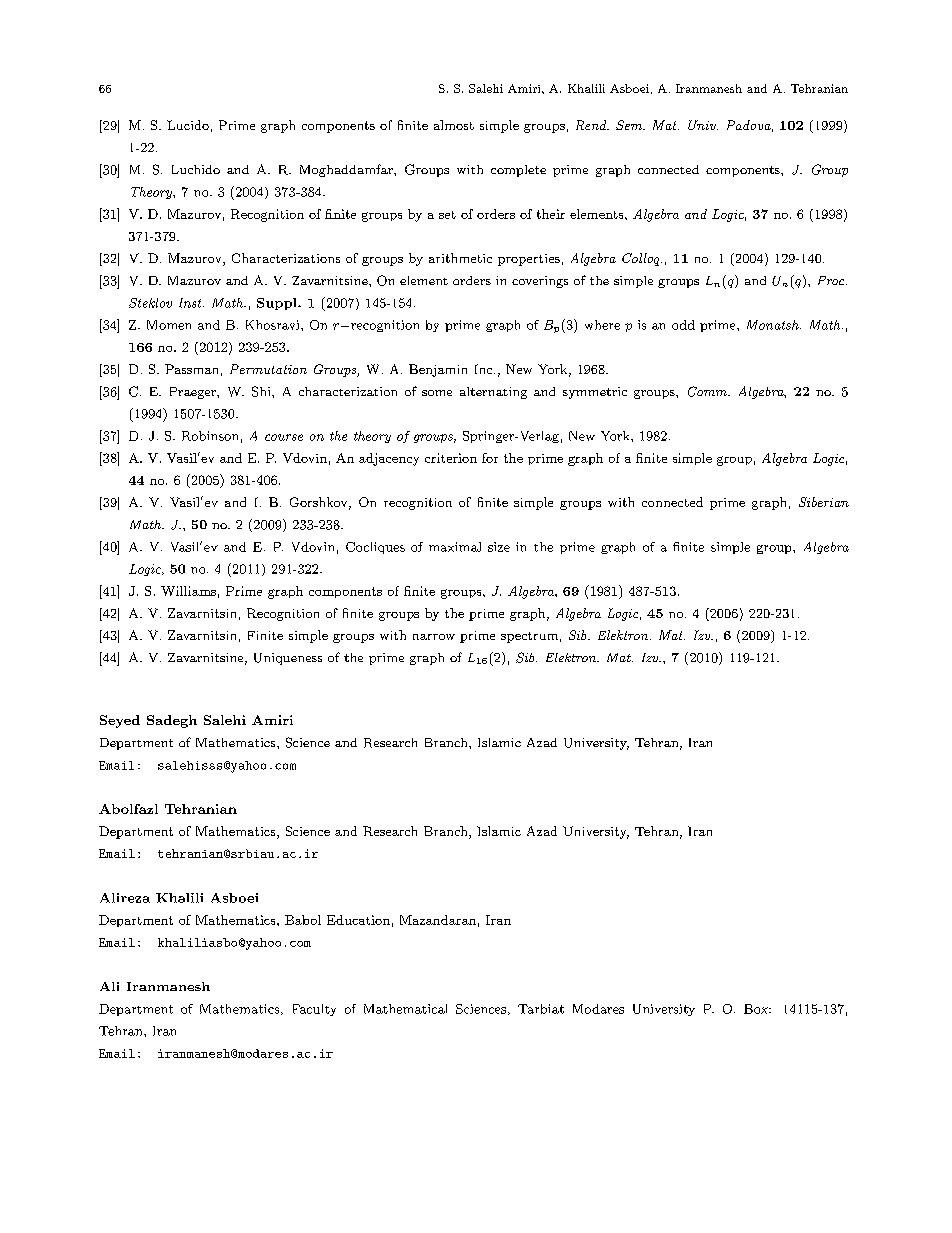  What do you see at coordinates (708, 391) in the screenshot?
I see `Comm` at bounding box center [708, 391].
